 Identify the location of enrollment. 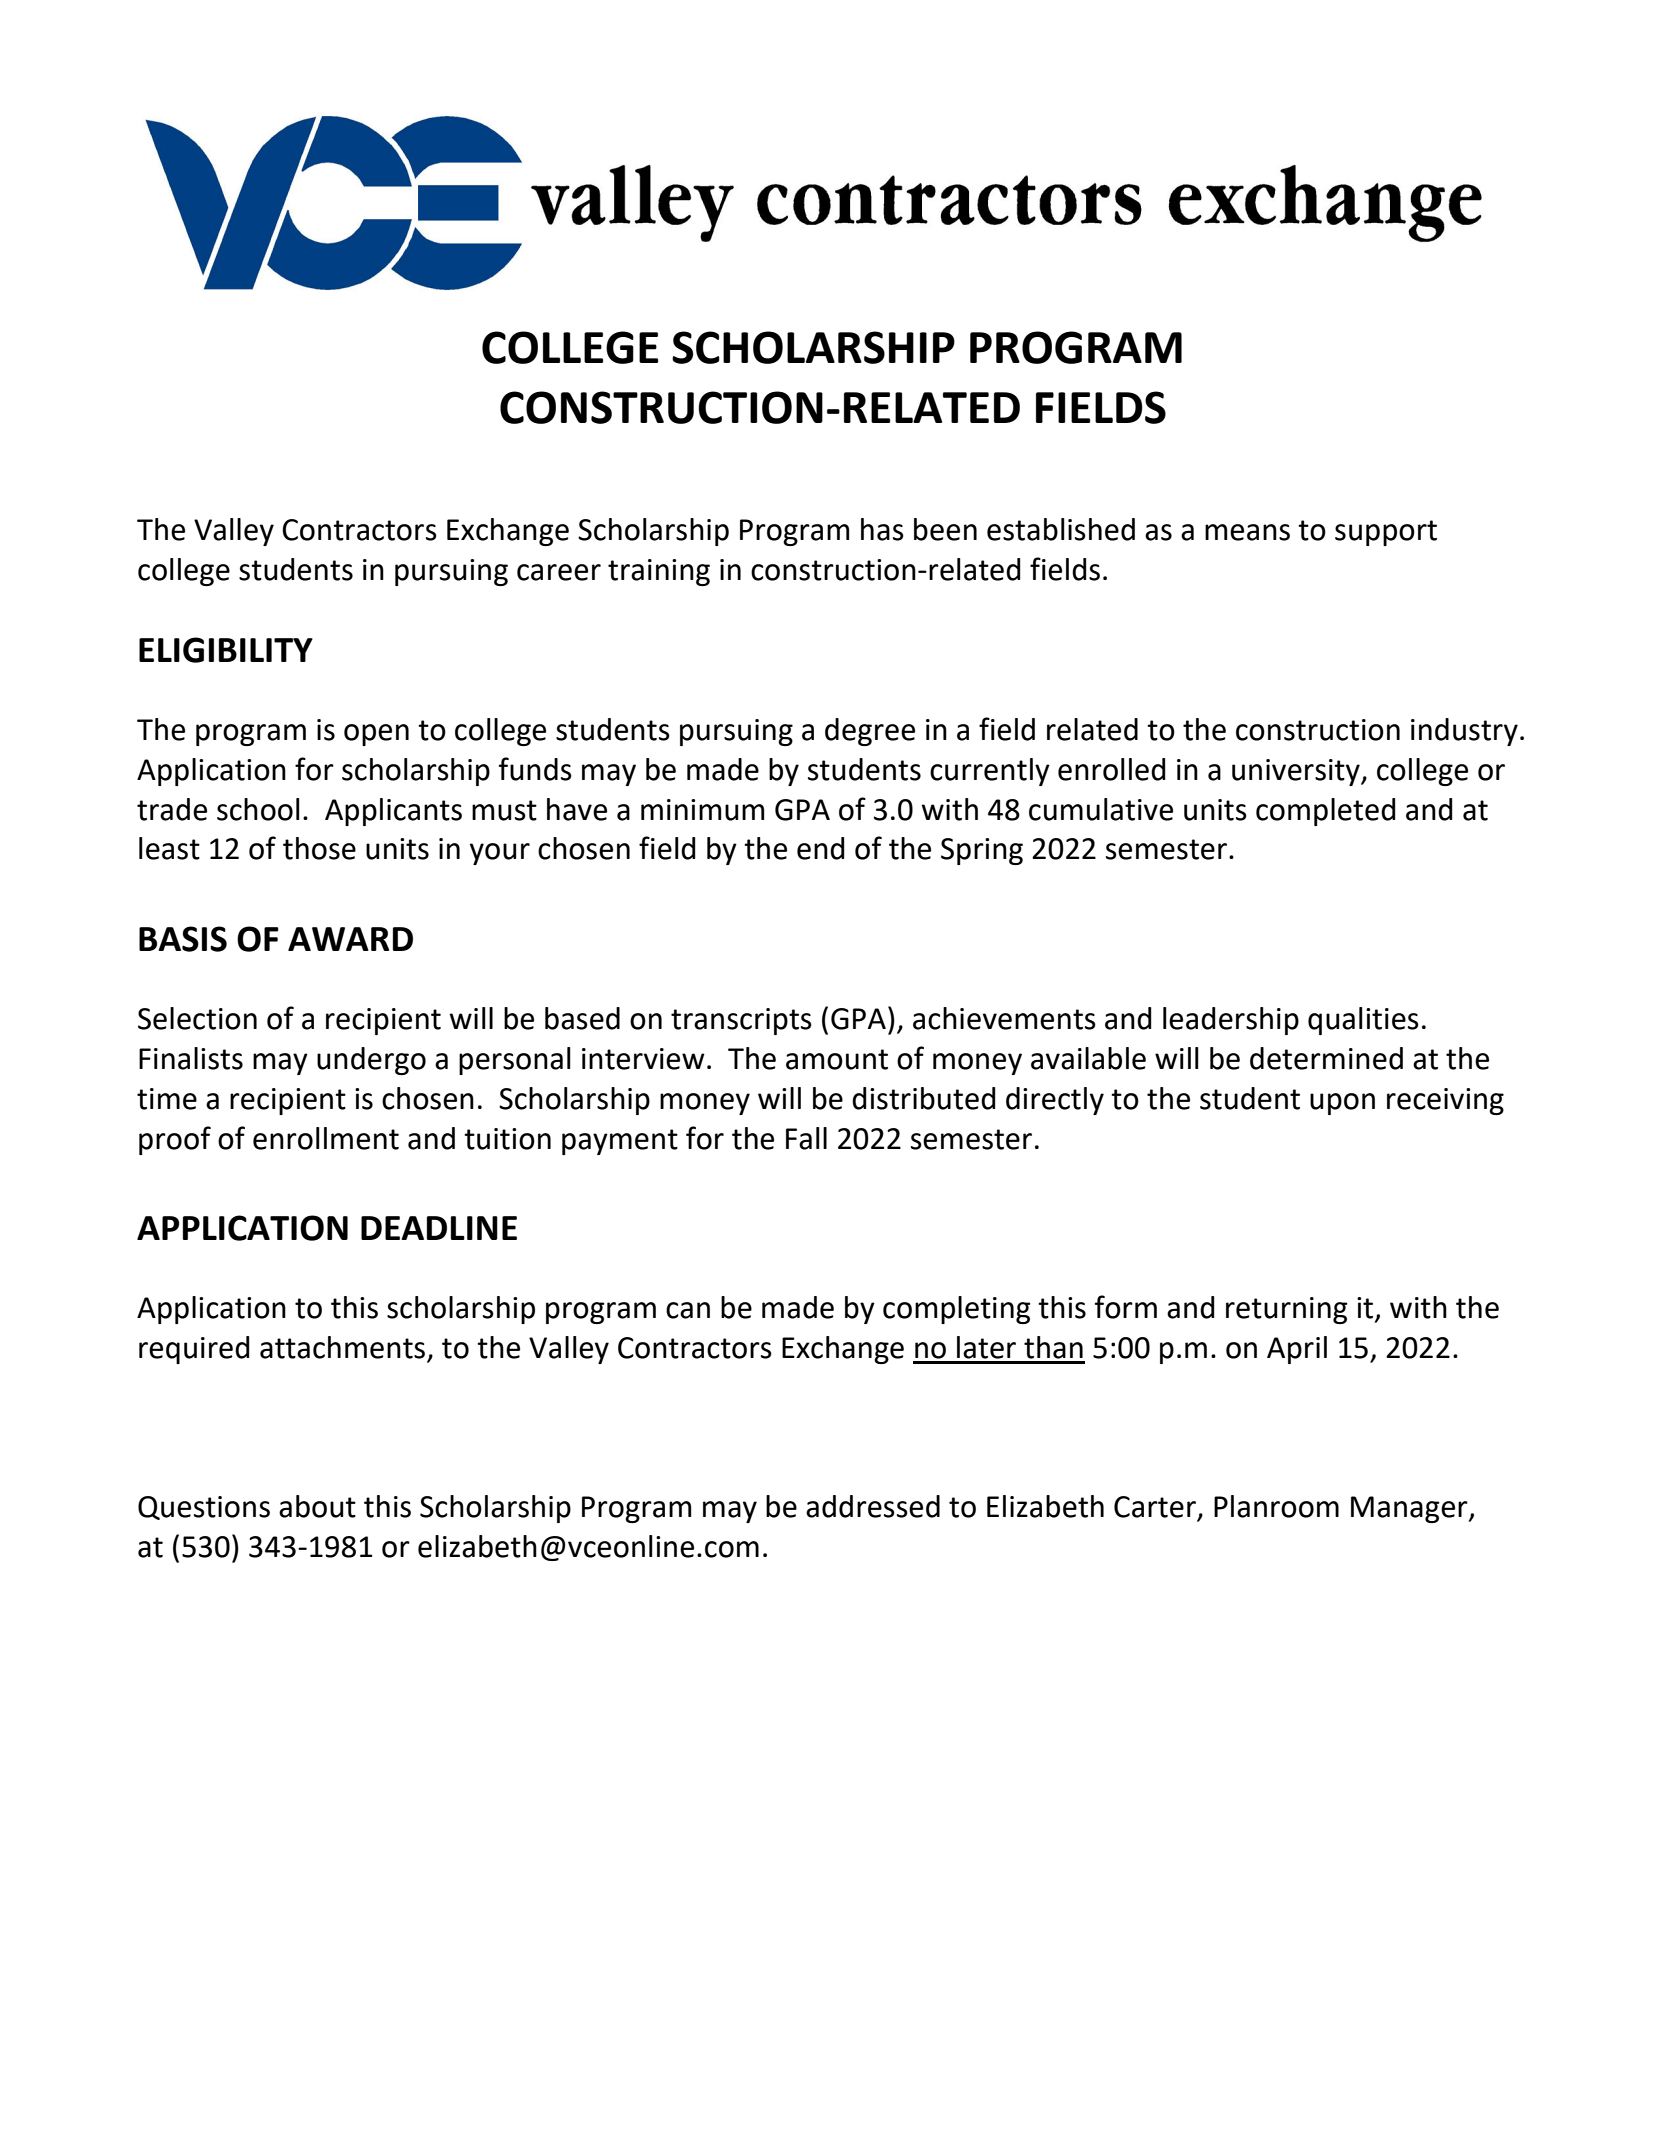
(326, 1138).
